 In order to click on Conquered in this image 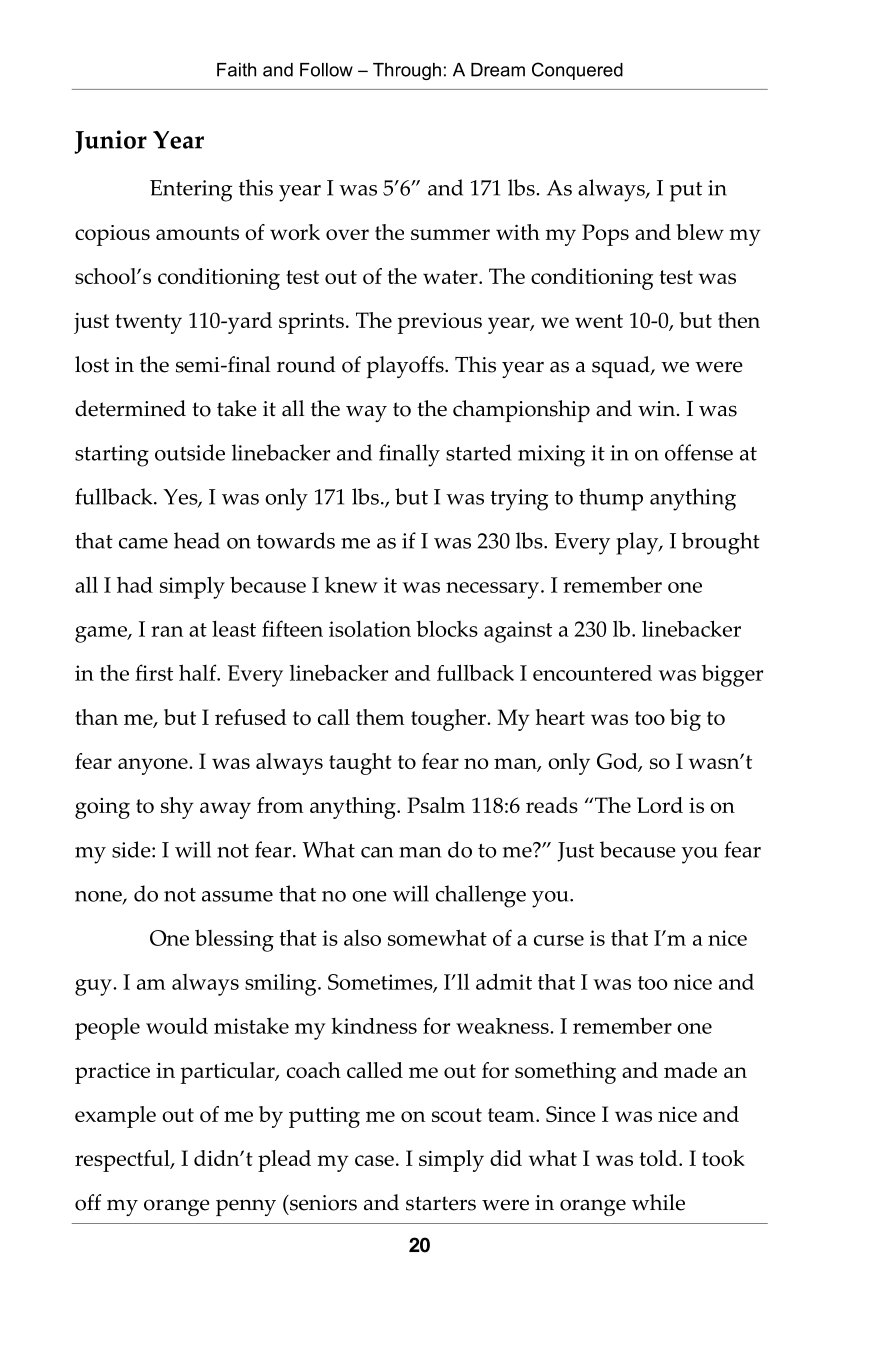, I will do `click(577, 71)`.
